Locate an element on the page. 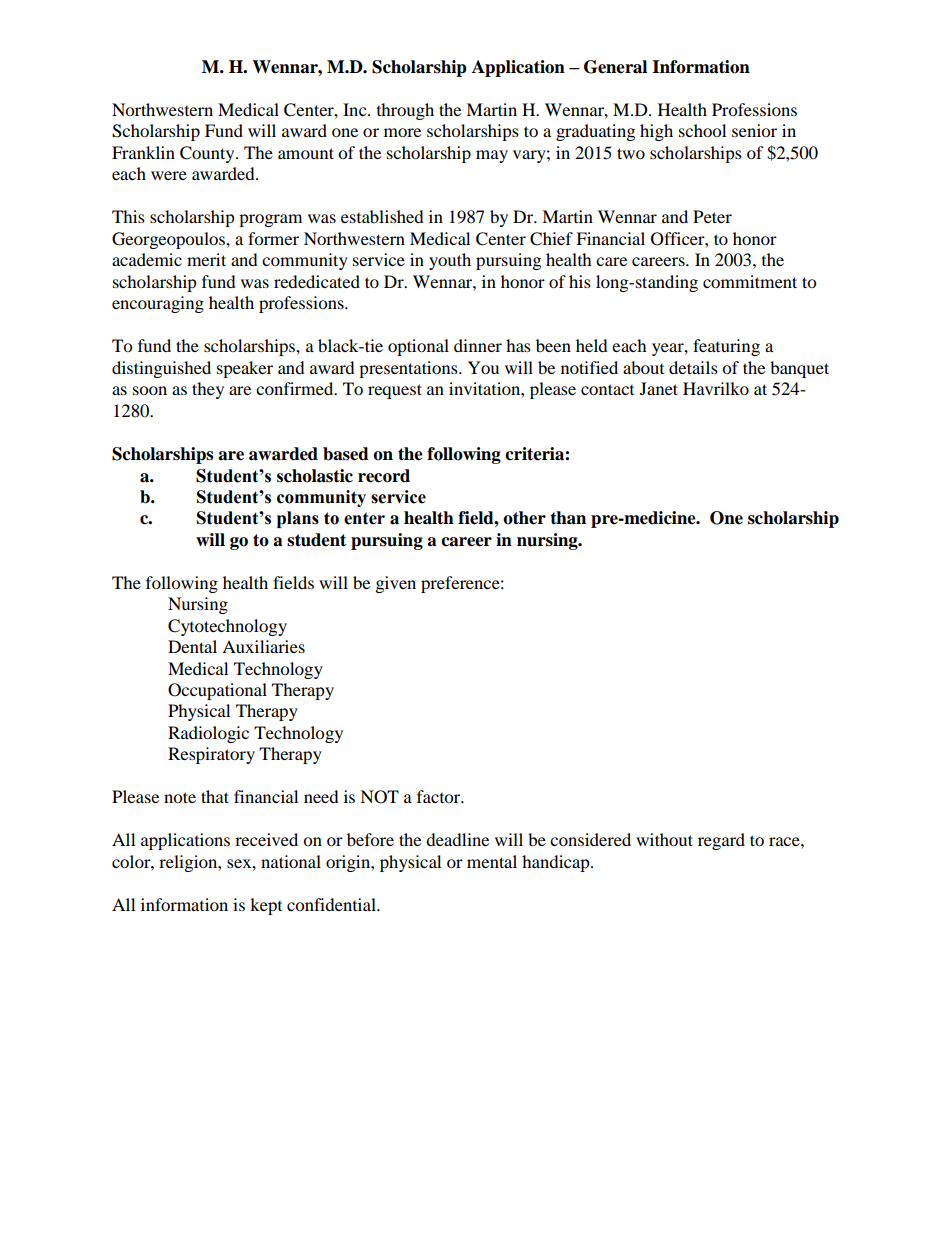 This image has height=1233, width=952. Occupational is located at coordinates (217, 691).
